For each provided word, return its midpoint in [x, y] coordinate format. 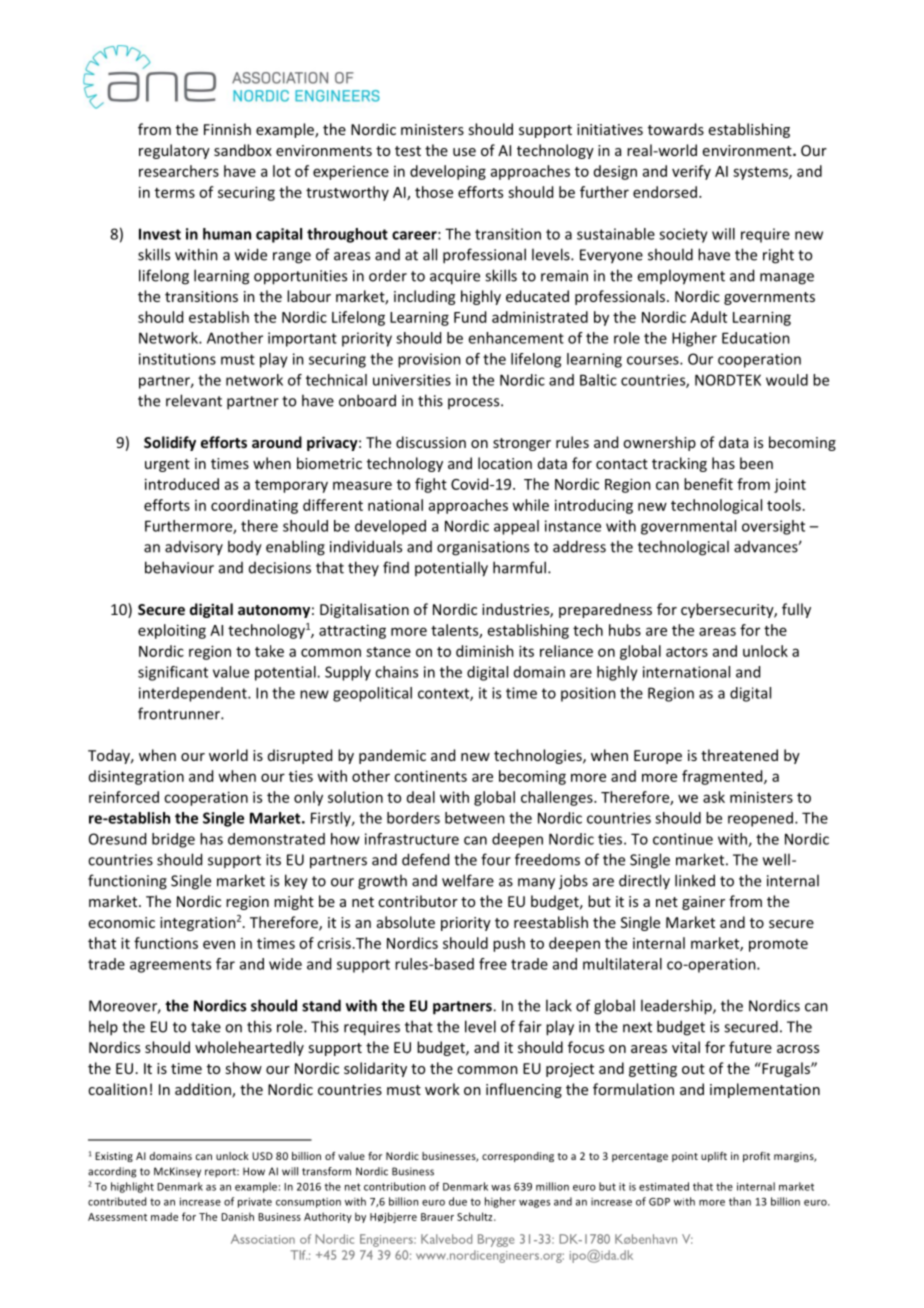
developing [448, 172]
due [458, 1201]
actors [687, 652]
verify [691, 172]
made [164, 1216]
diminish [485, 651]
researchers [179, 171]
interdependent [194, 694]
